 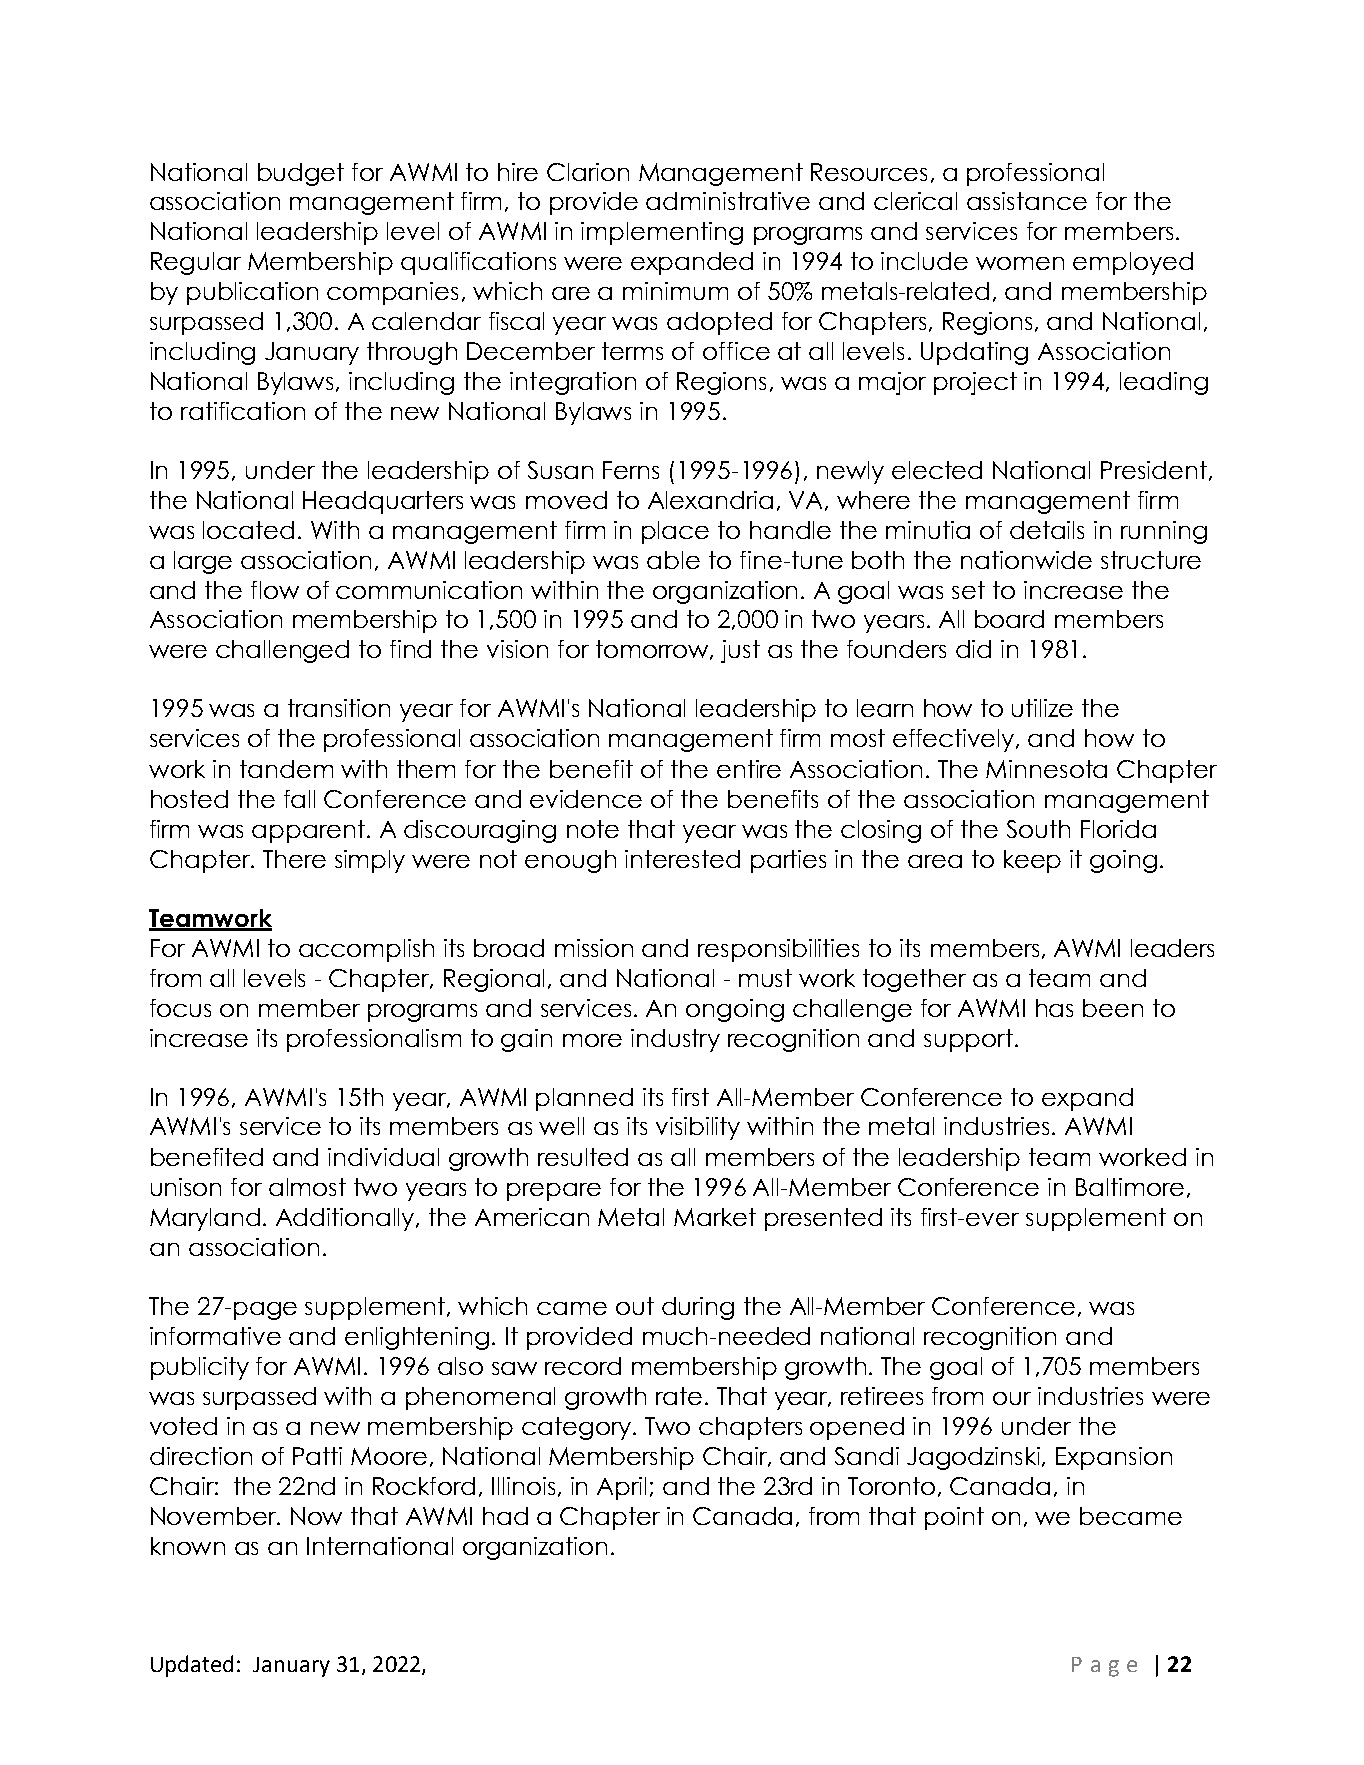 I want to click on interested, so click(x=682, y=859).
